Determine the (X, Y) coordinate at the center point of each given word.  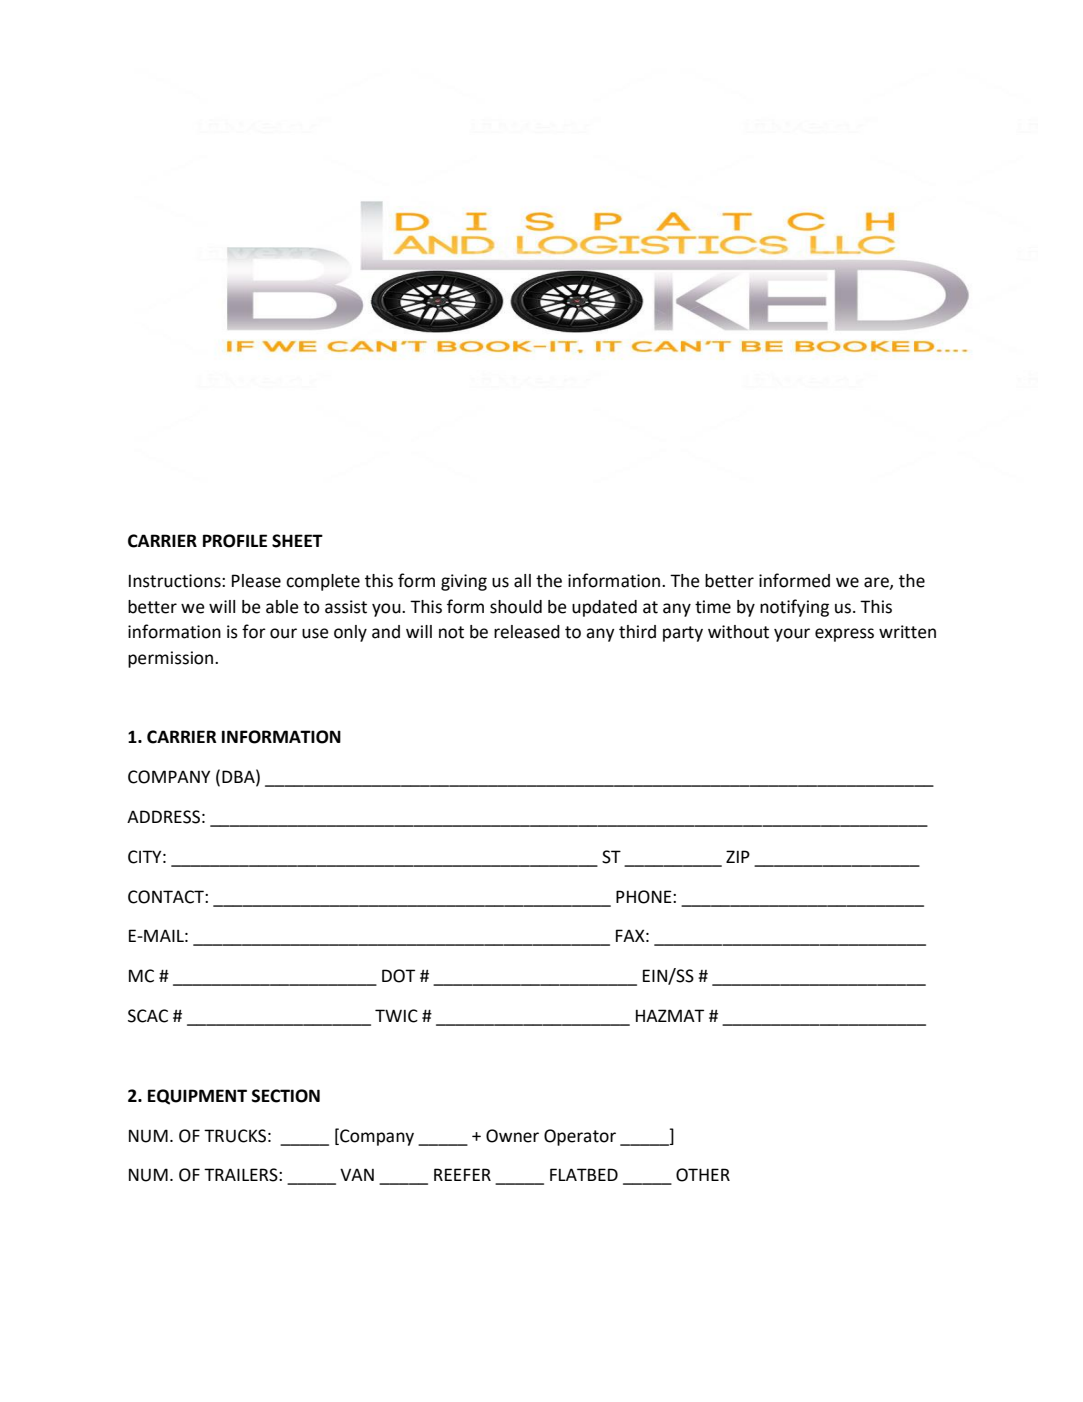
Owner (512, 1136)
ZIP (738, 856)
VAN (357, 1174)
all (522, 581)
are (877, 583)
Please (256, 581)
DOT (398, 976)
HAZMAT (670, 1015)
